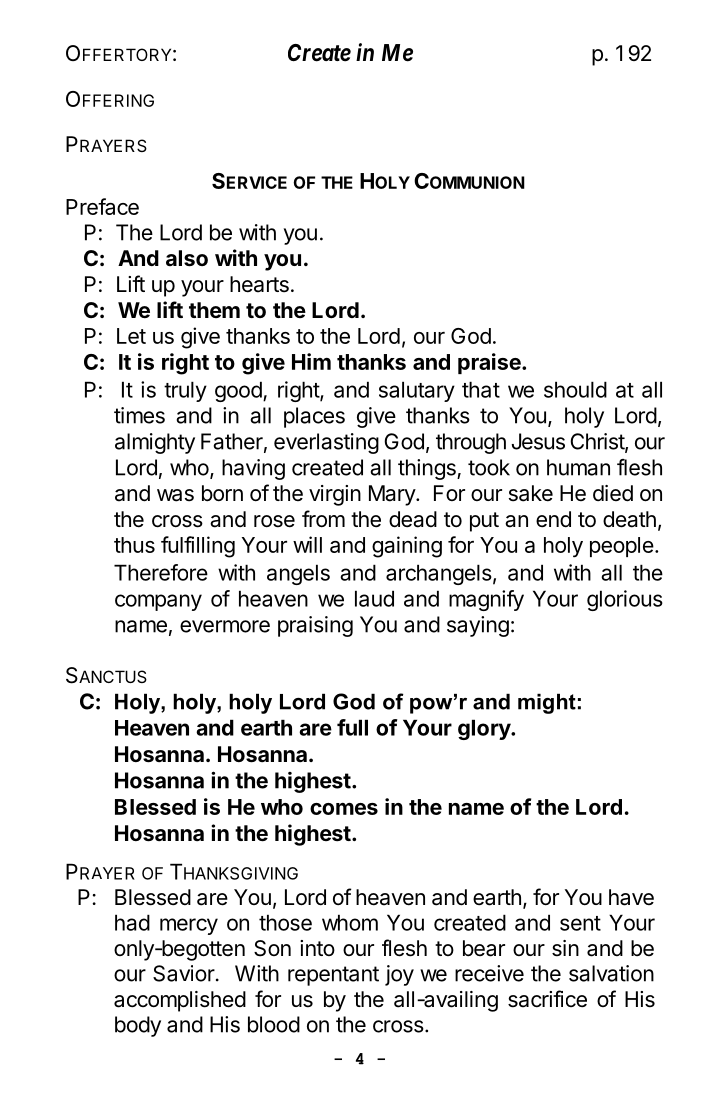  What do you see at coordinates (139, 415) in the page?
I see `times` at bounding box center [139, 415].
